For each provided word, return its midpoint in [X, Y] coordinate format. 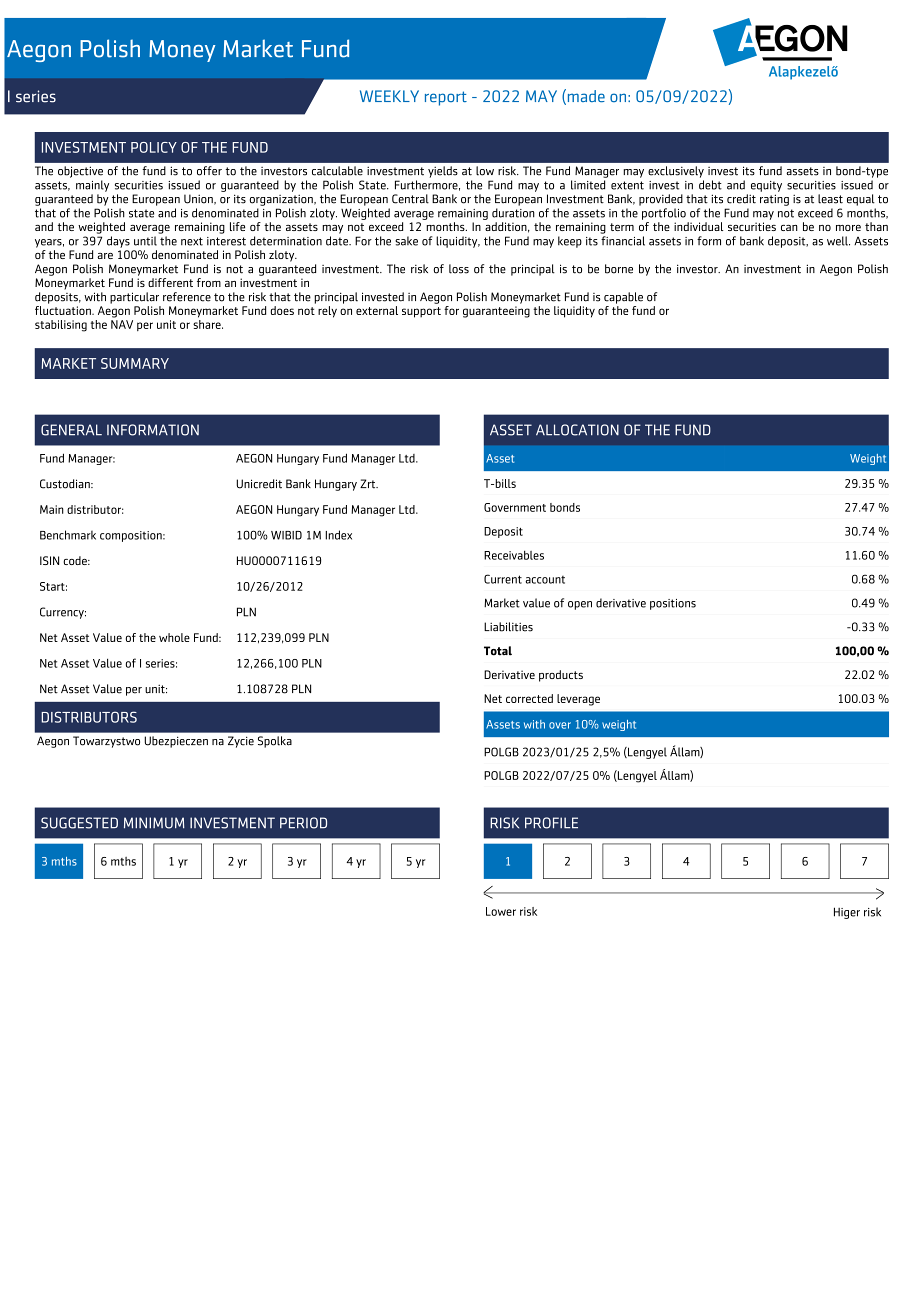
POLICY [154, 147]
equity [766, 186]
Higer [847, 913]
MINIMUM [154, 823]
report [446, 98]
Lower [501, 911]
